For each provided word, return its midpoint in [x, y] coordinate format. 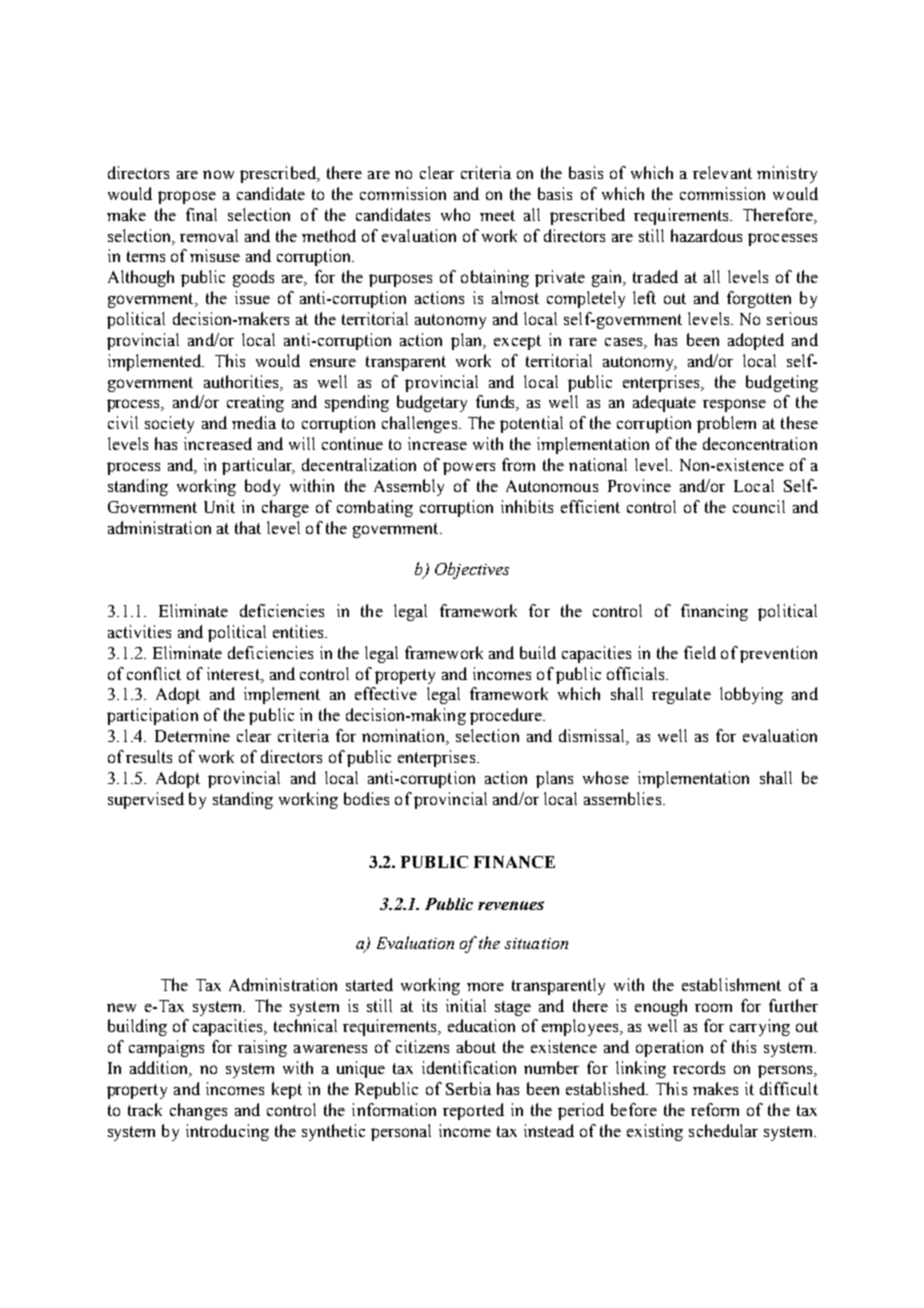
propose [187, 197]
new [121, 1007]
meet [497, 215]
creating [255, 403]
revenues [511, 905]
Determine [192, 735]
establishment [731, 984]
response [734, 405]
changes [198, 1111]
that [248, 527]
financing [714, 612]
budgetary [432, 403]
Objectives [472, 570]
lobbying [751, 695]
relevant [722, 172]
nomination [404, 737]
